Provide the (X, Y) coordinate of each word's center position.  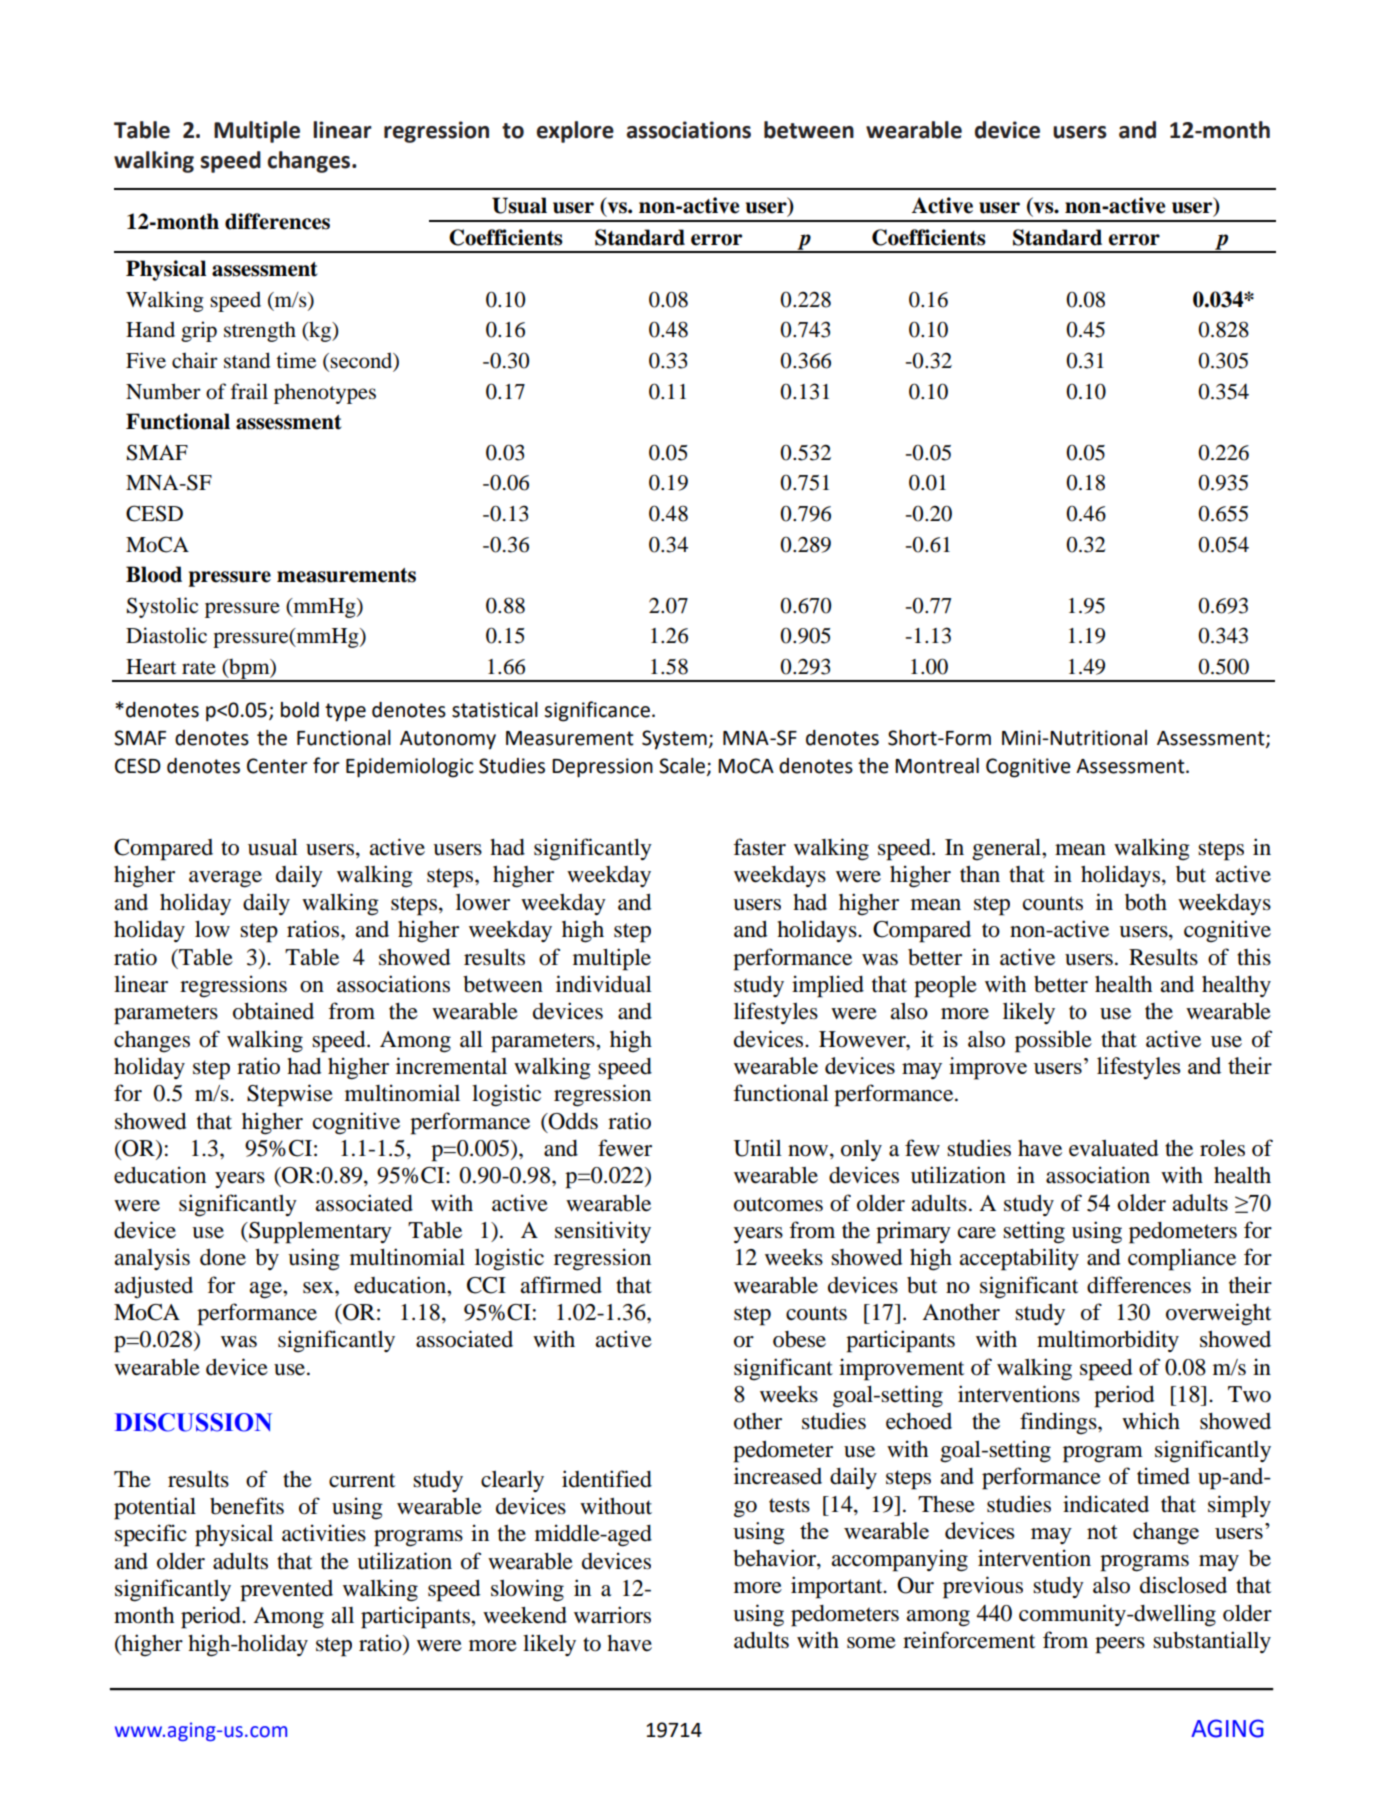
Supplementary (319, 1233)
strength (260, 331)
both (1146, 902)
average (225, 879)
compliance (1182, 1259)
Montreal (937, 766)
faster (759, 847)
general (1007, 850)
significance (597, 711)
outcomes (778, 1204)
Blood (154, 574)
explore (575, 132)
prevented (286, 1591)
